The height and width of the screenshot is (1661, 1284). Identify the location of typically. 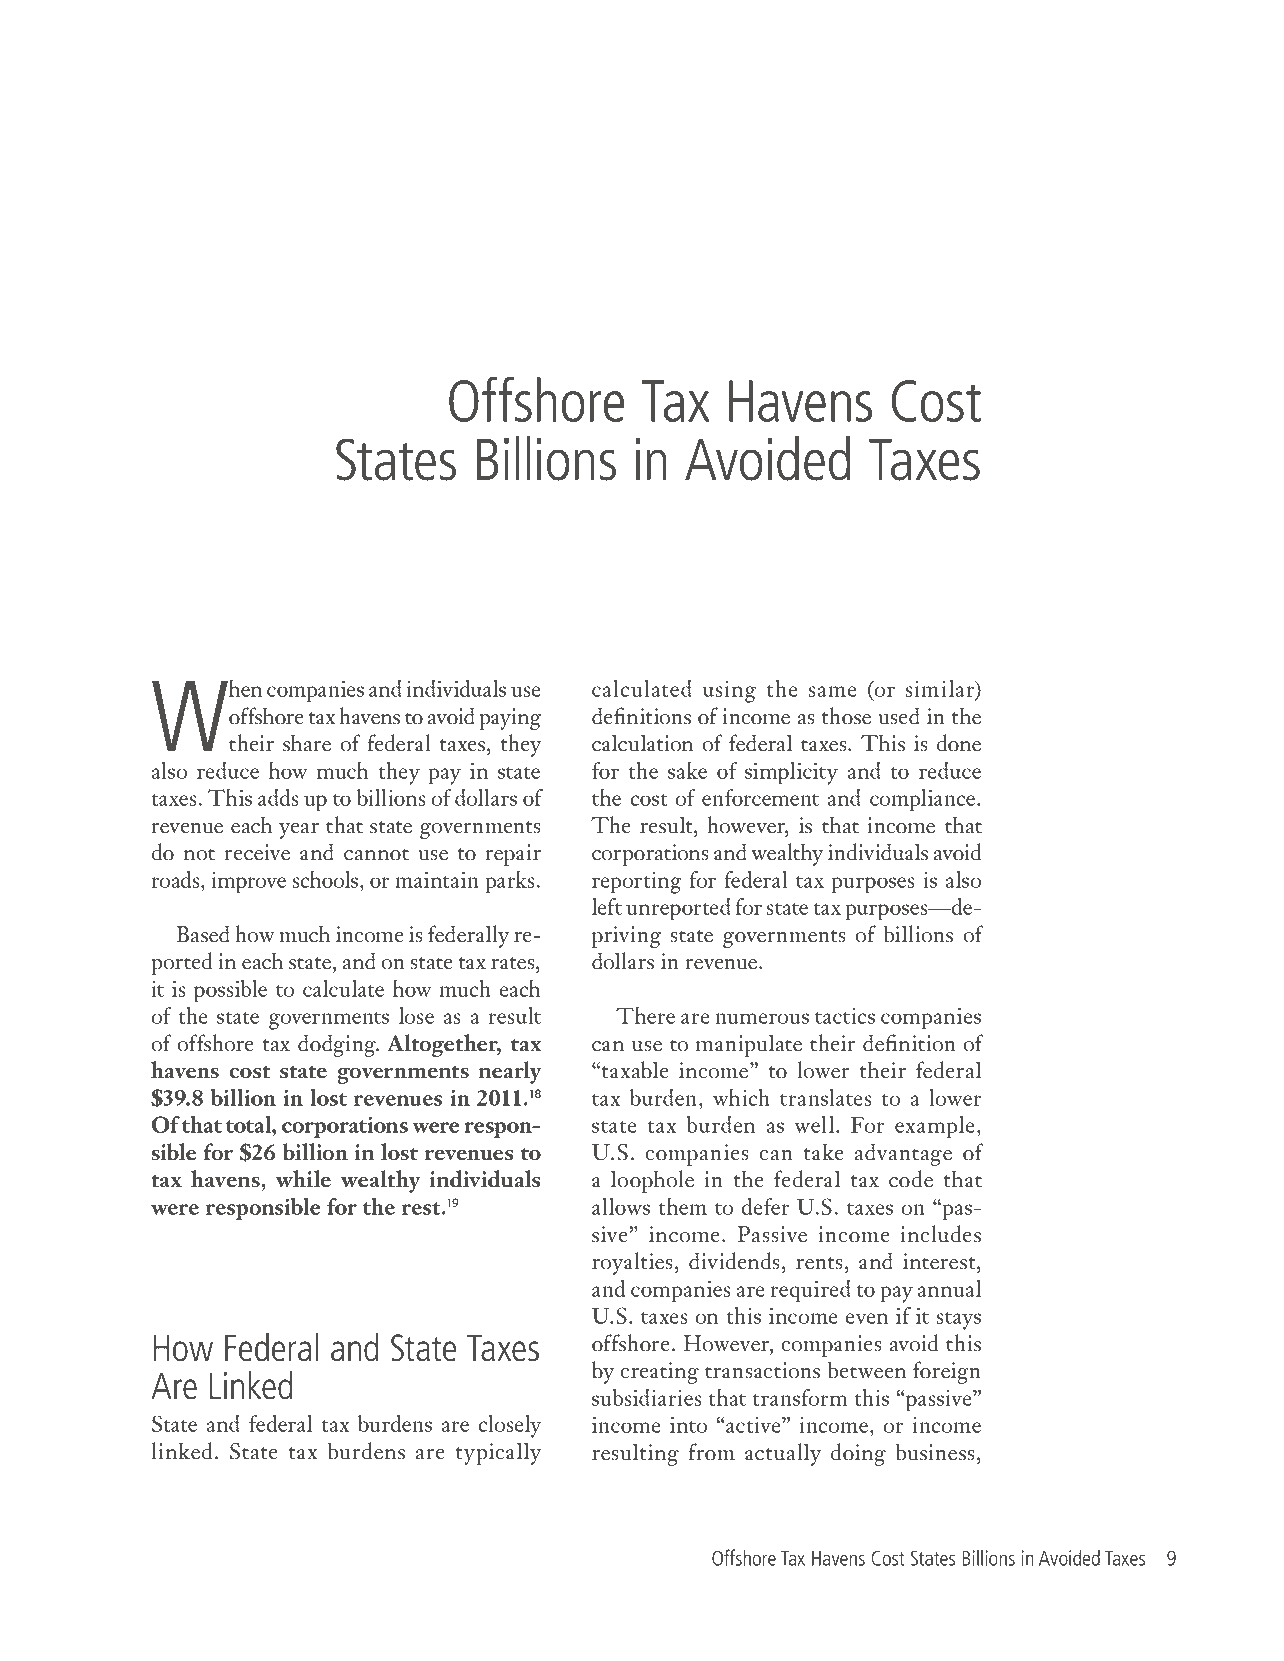
(499, 1453).
